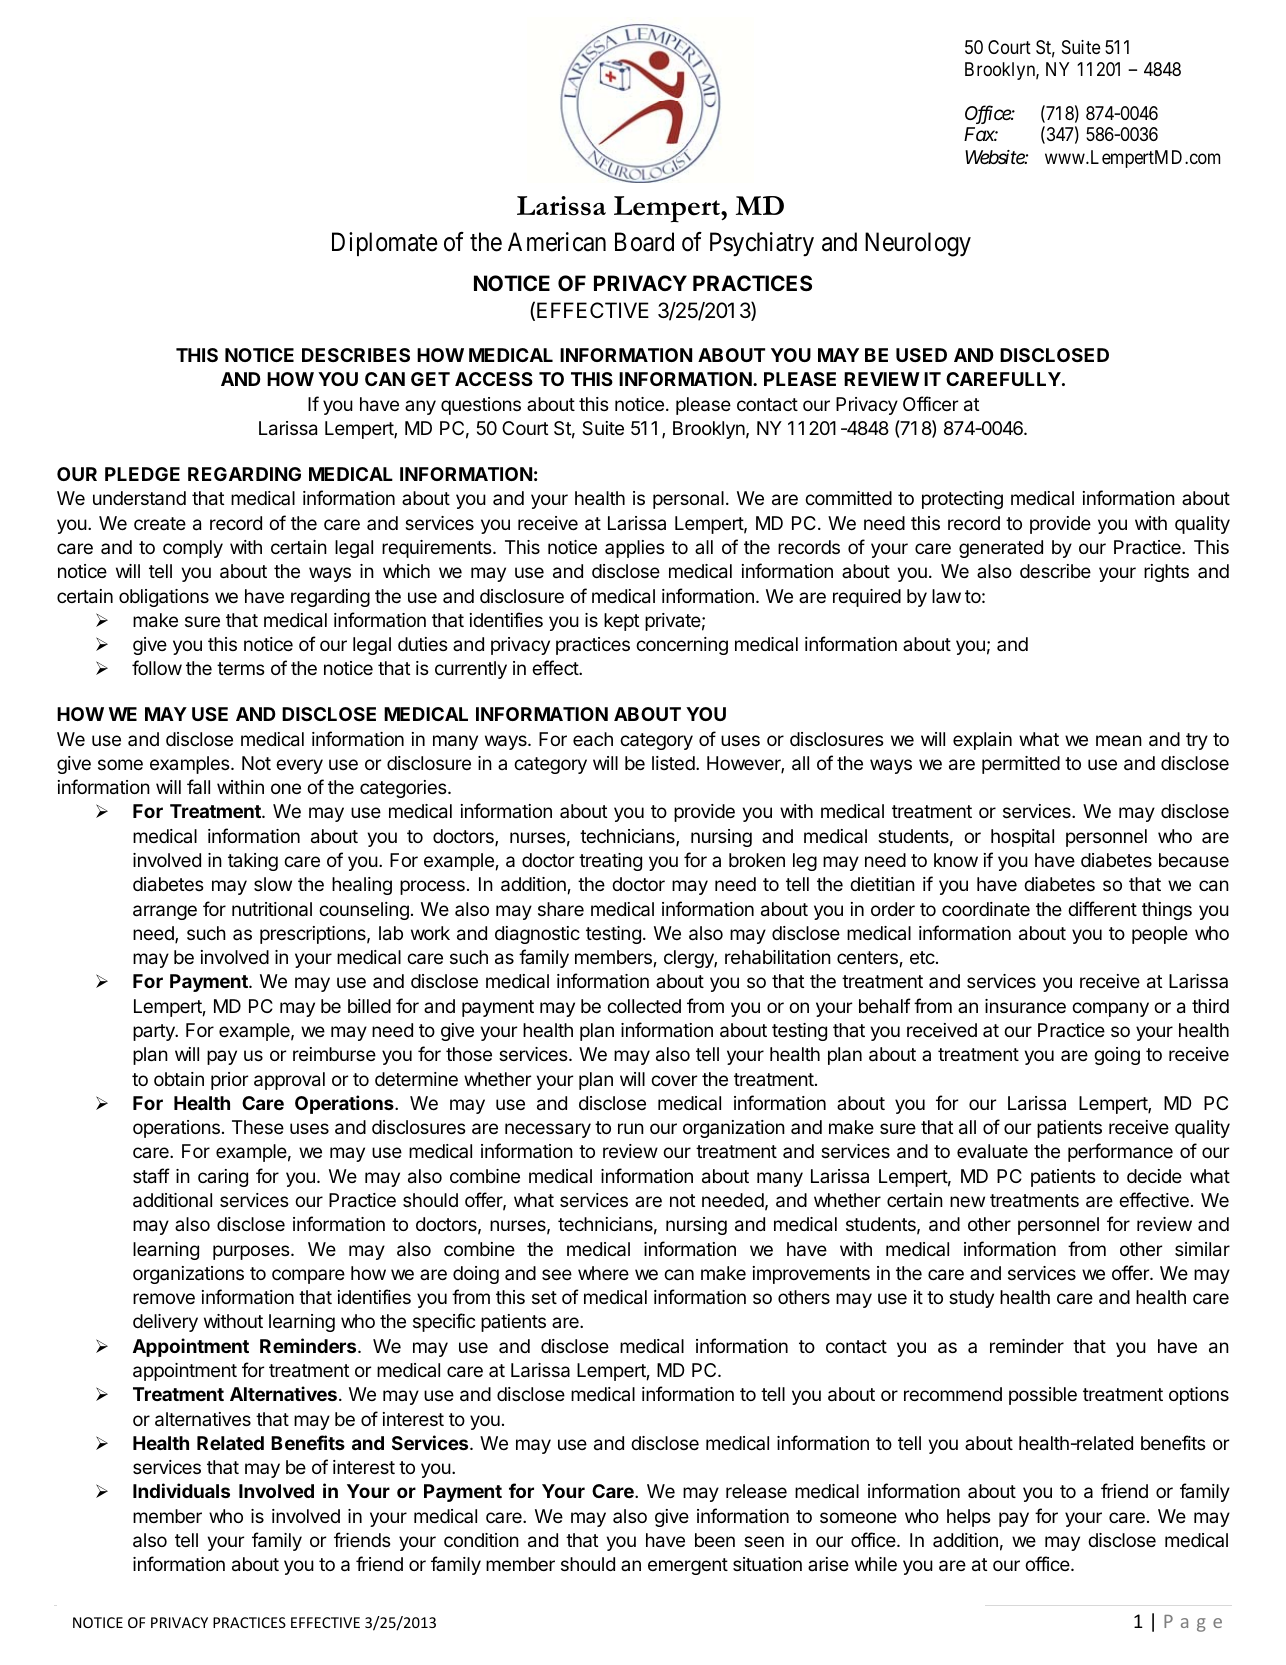 Image resolution: width=1286 pixels, height=1665 pixels. What do you see at coordinates (968, 1518) in the document?
I see `helps` at bounding box center [968, 1518].
